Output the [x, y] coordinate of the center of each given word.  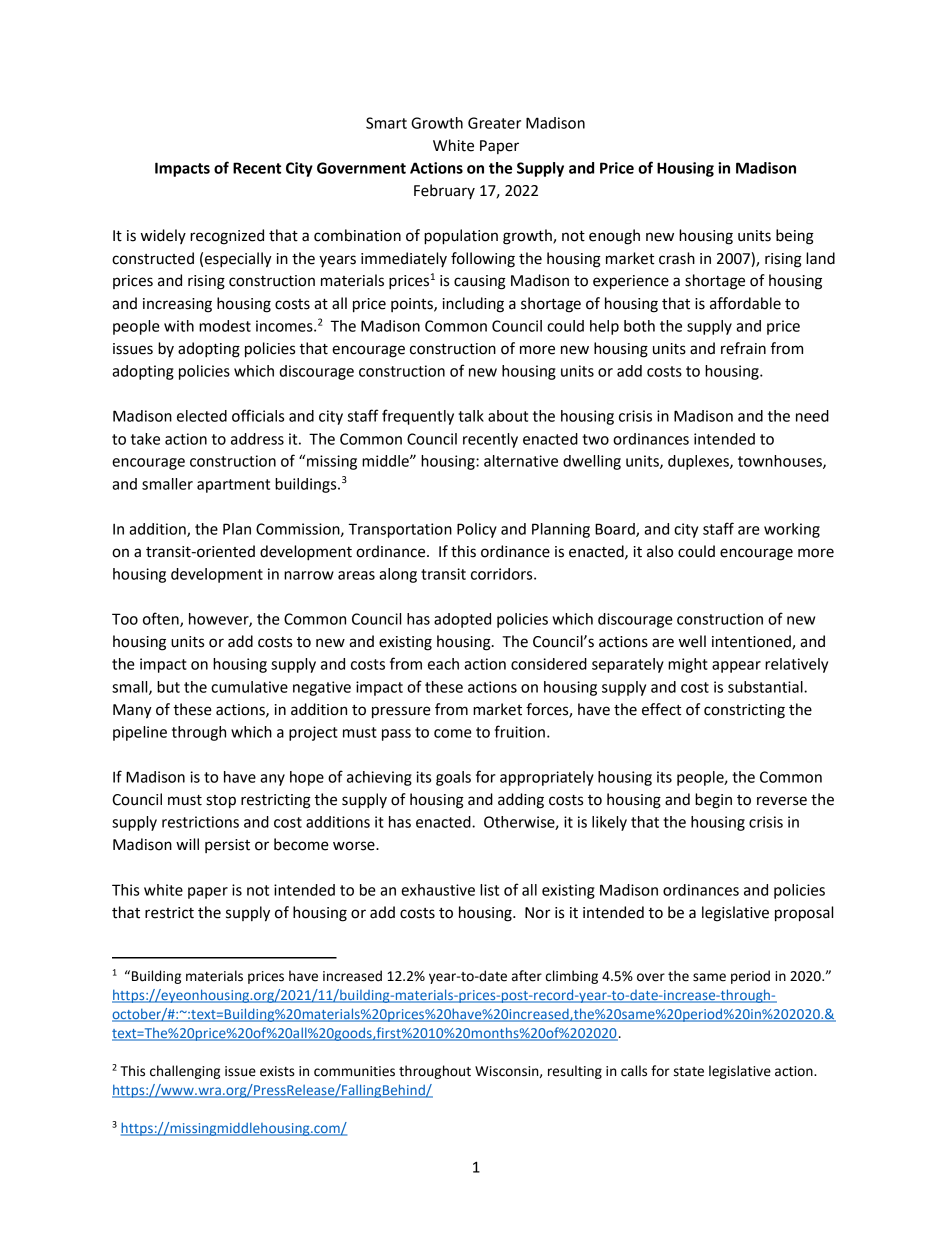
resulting [575, 1072]
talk [471, 416]
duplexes [699, 462]
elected [202, 416]
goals [453, 778]
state [689, 1072]
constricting [744, 711]
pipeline [140, 733]
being [795, 237]
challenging [185, 1072]
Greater [494, 123]
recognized [227, 237]
